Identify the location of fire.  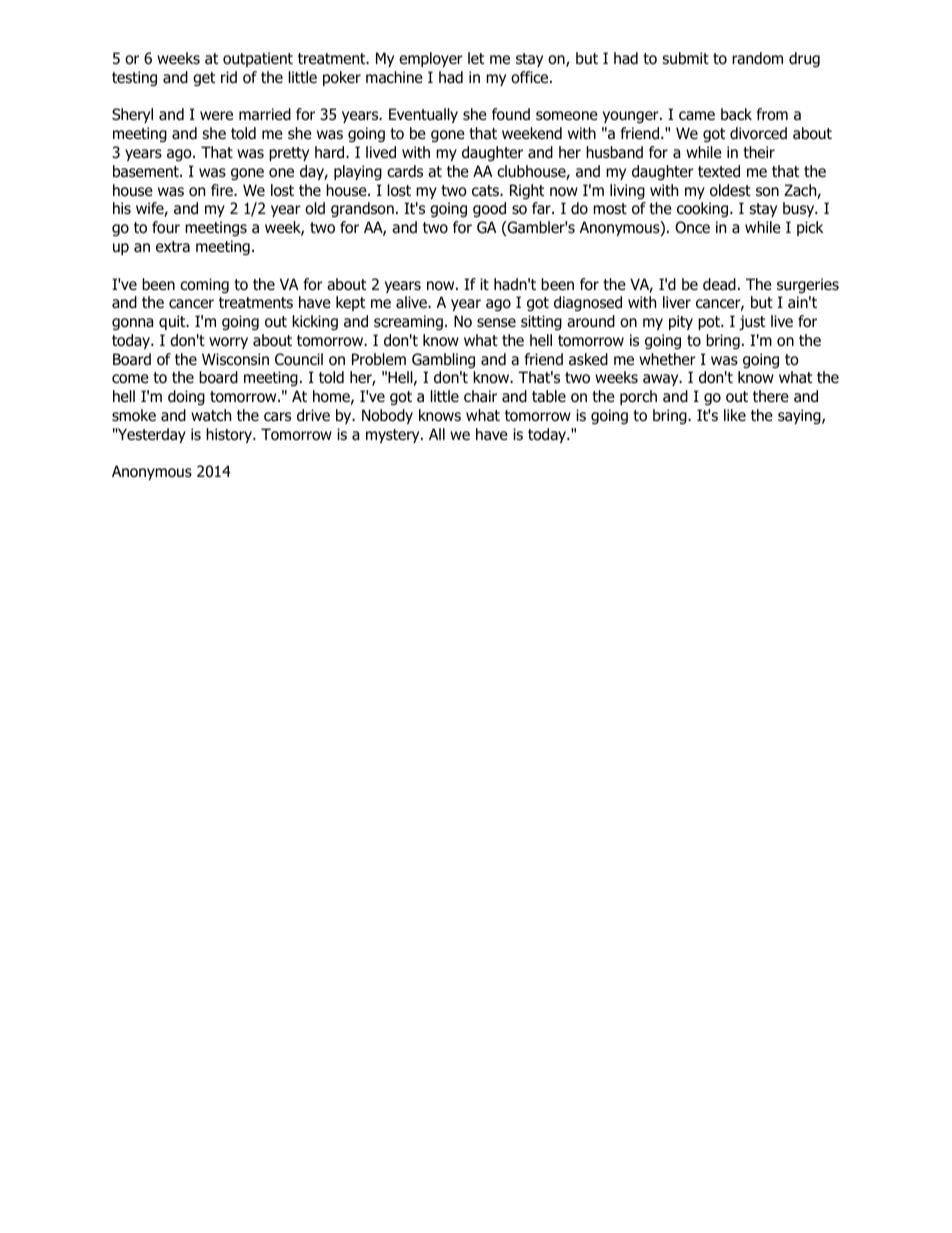
(223, 190).
